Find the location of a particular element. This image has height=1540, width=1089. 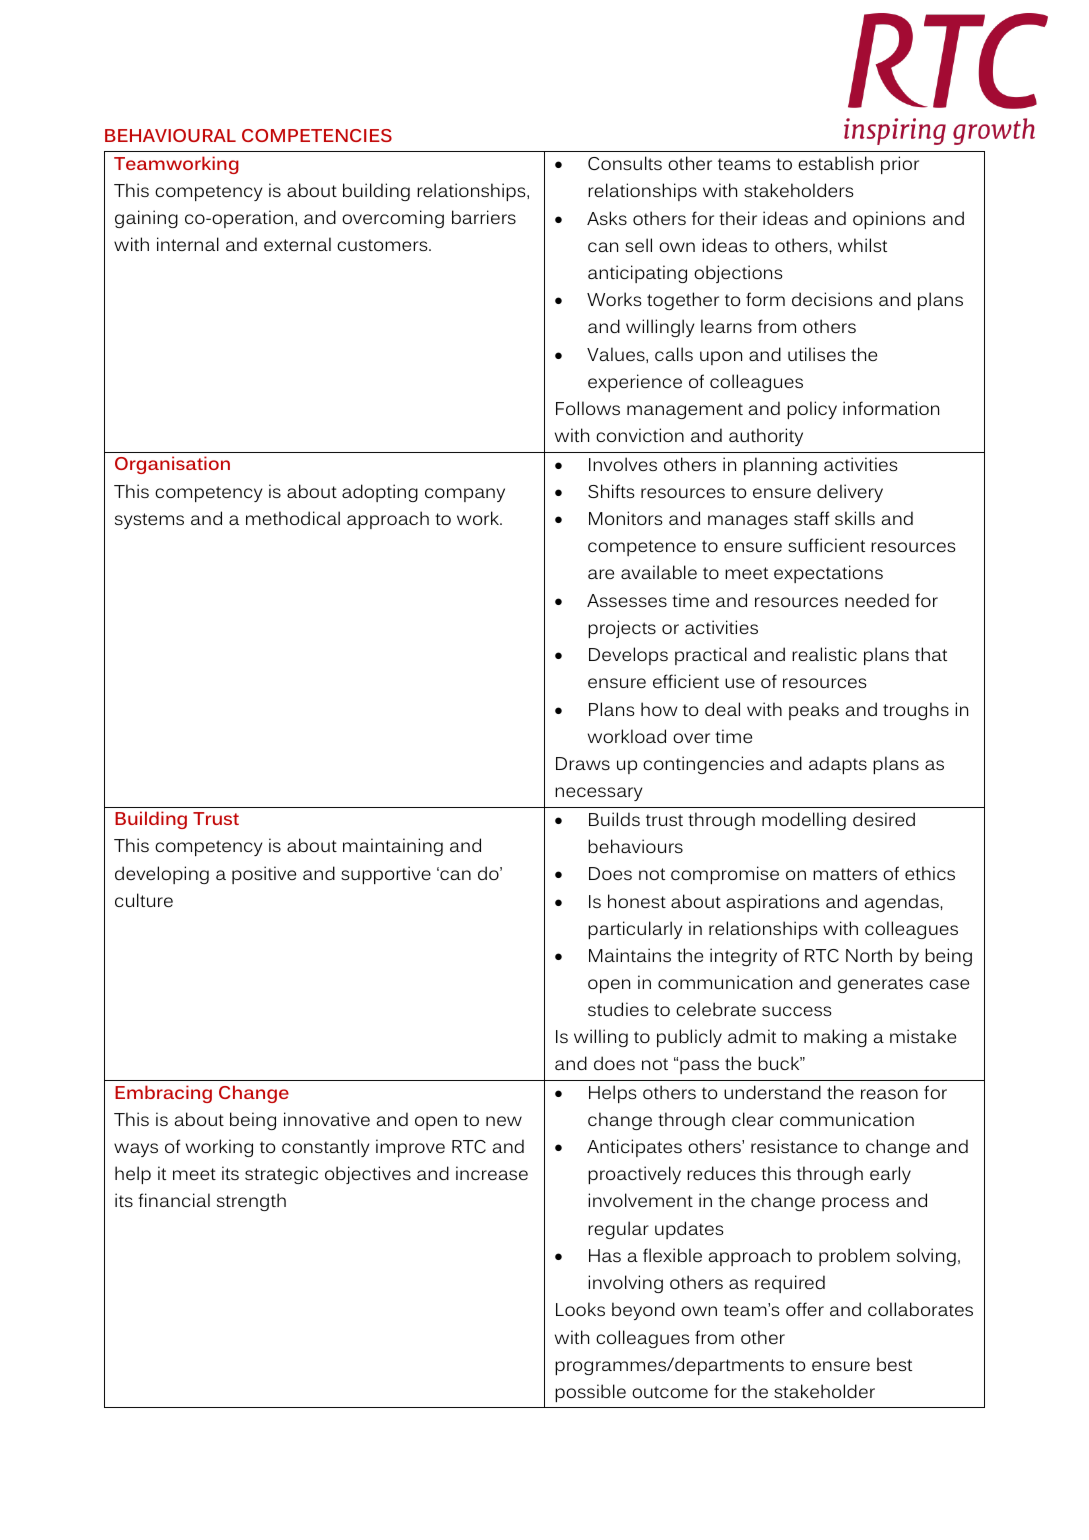

establish is located at coordinates (835, 163).
